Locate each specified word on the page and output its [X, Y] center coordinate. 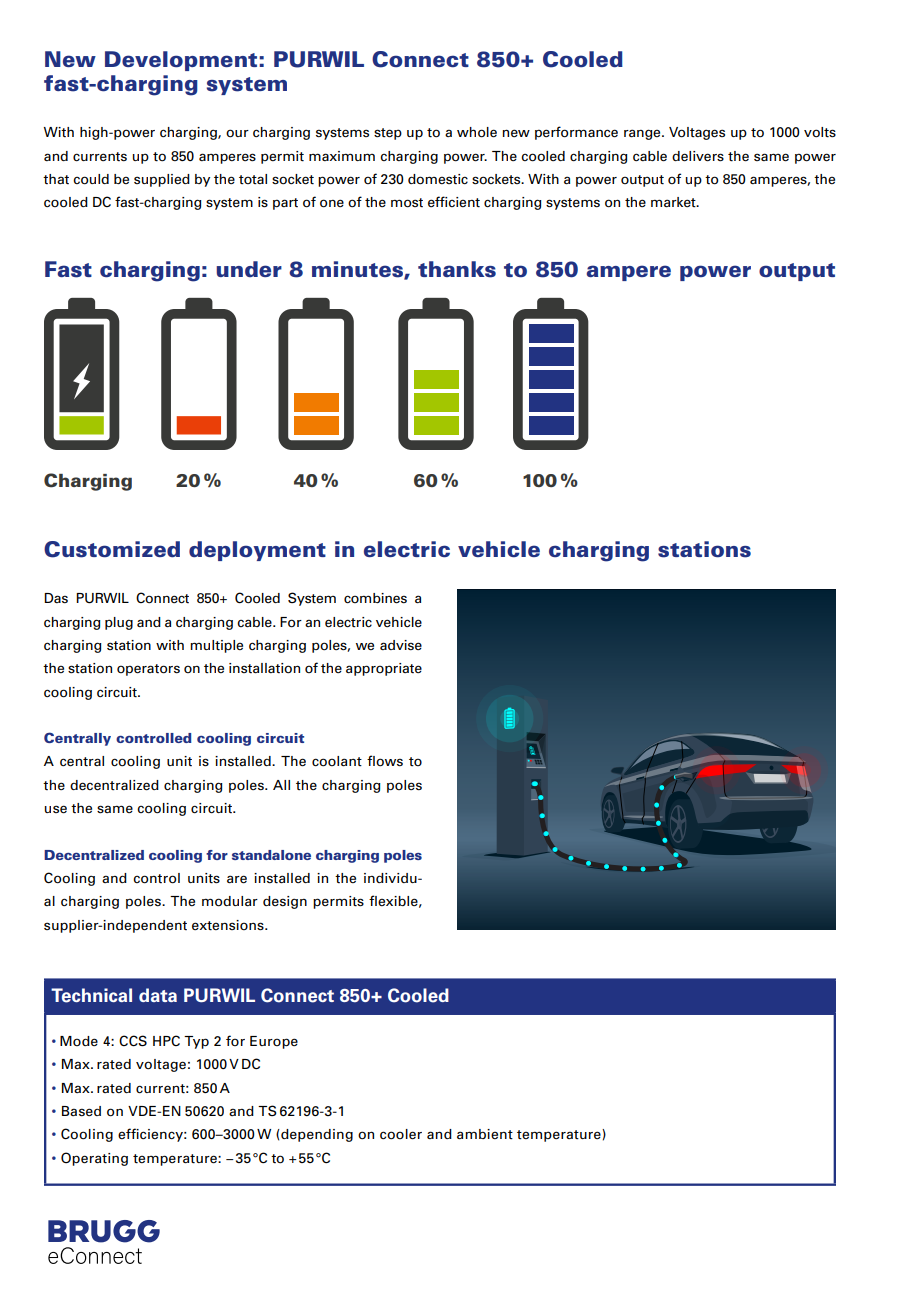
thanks [457, 269]
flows [385, 761]
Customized [112, 549]
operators [148, 670]
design [285, 902]
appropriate [384, 669]
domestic [438, 179]
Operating [94, 1159]
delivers [698, 156]
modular [230, 901]
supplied [162, 180]
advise [401, 645]
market [674, 202]
